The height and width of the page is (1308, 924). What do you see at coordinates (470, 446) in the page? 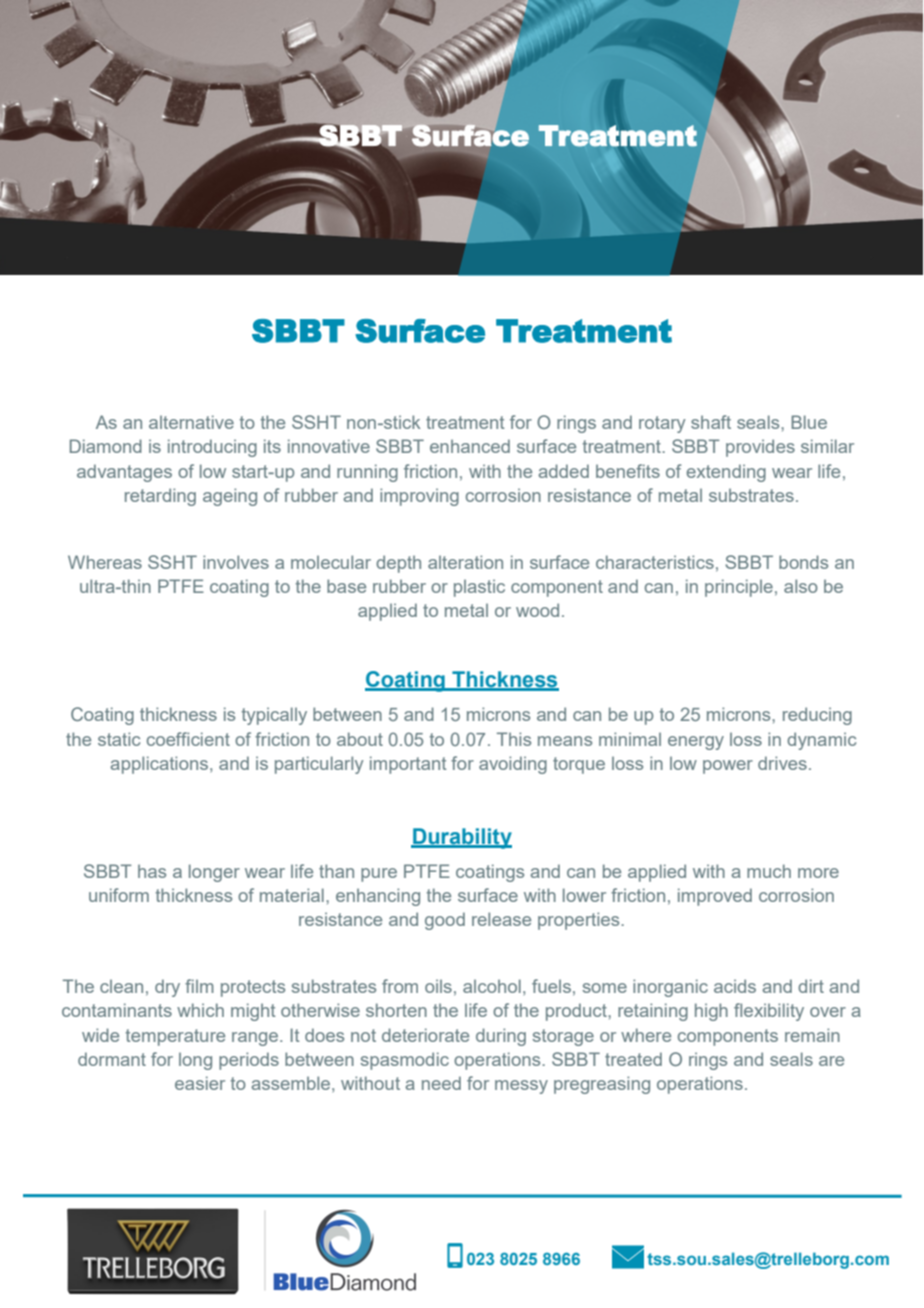
I see `enhanced` at bounding box center [470, 446].
